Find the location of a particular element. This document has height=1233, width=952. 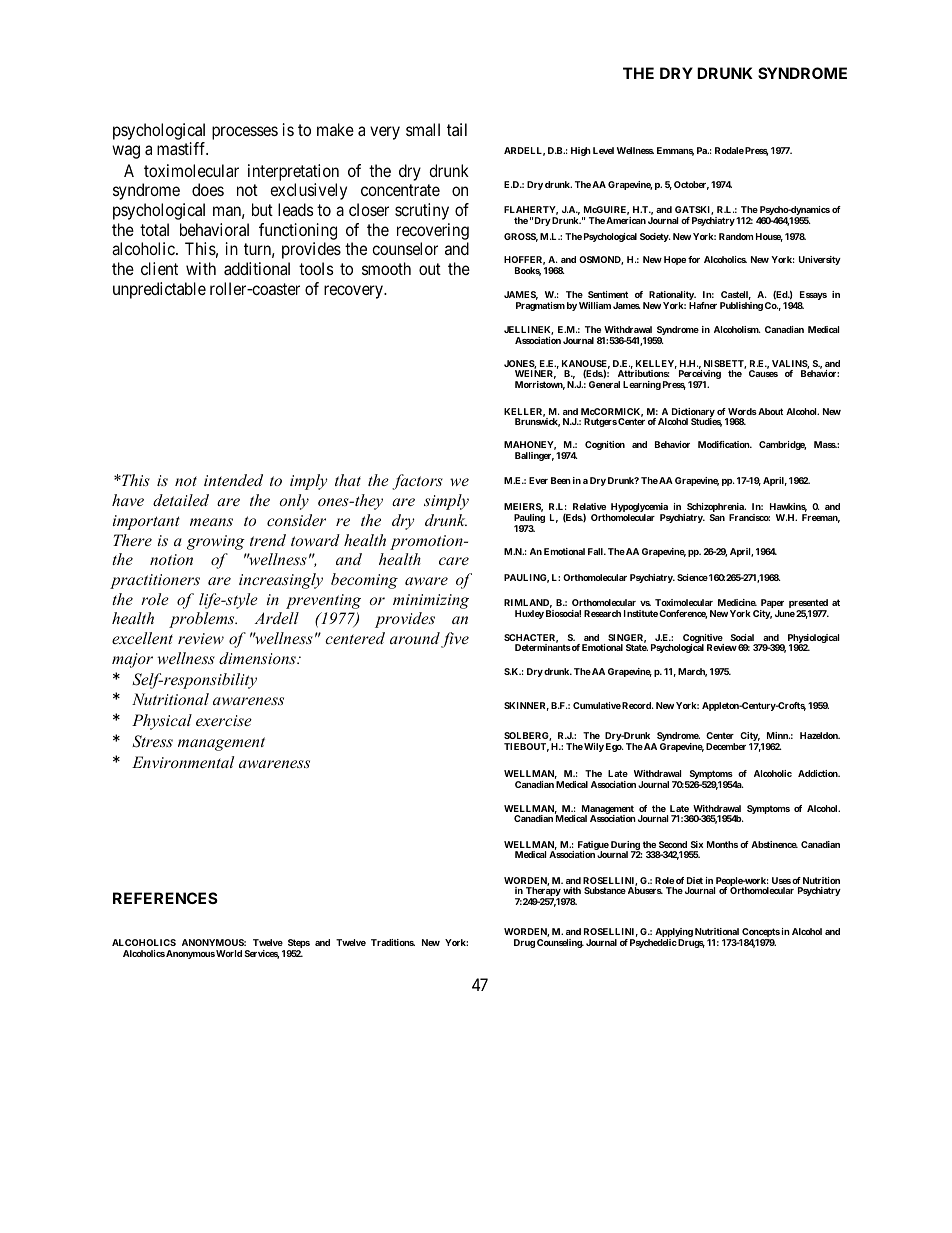

processes is located at coordinates (245, 133).
